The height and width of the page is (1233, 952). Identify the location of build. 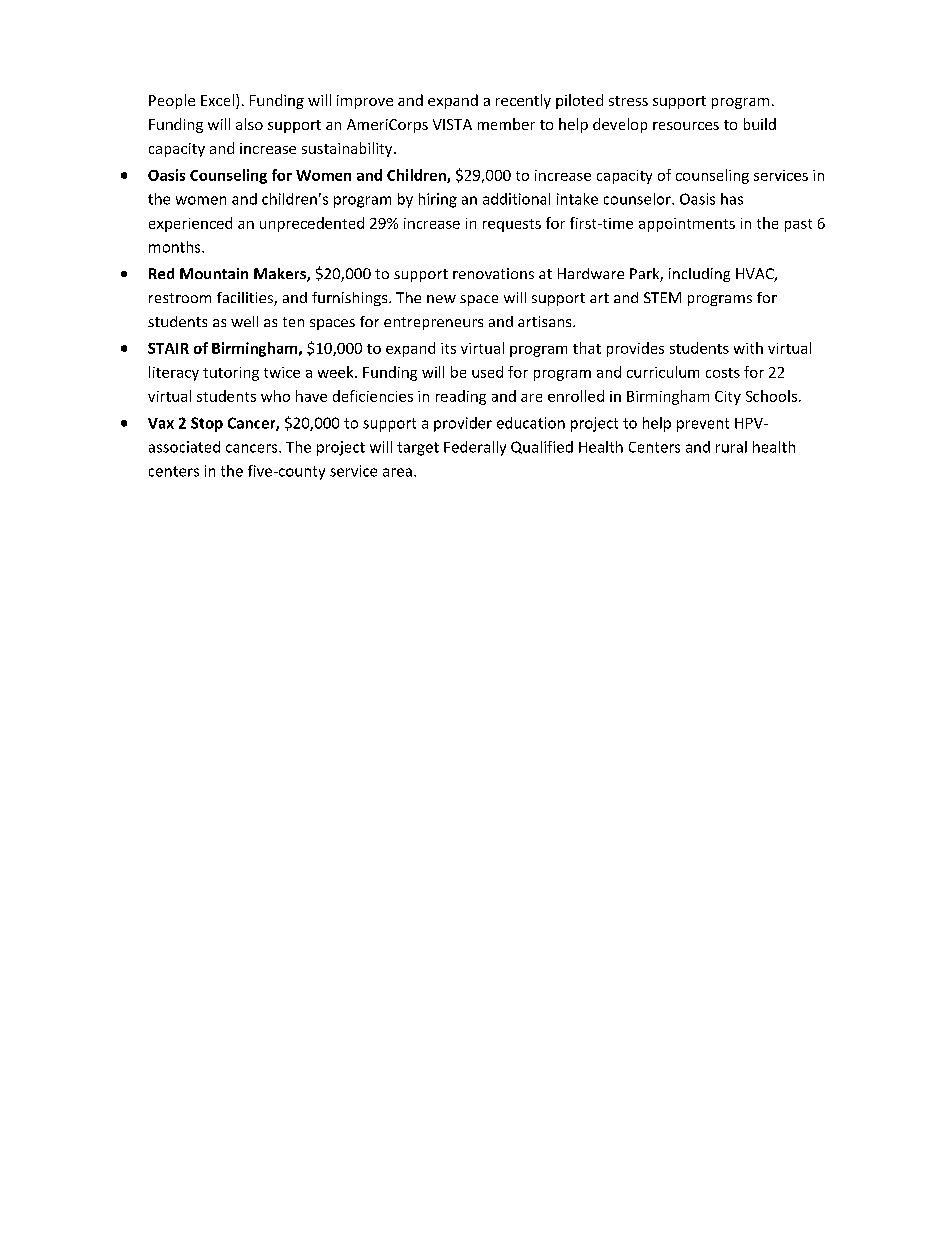
(760, 124).
